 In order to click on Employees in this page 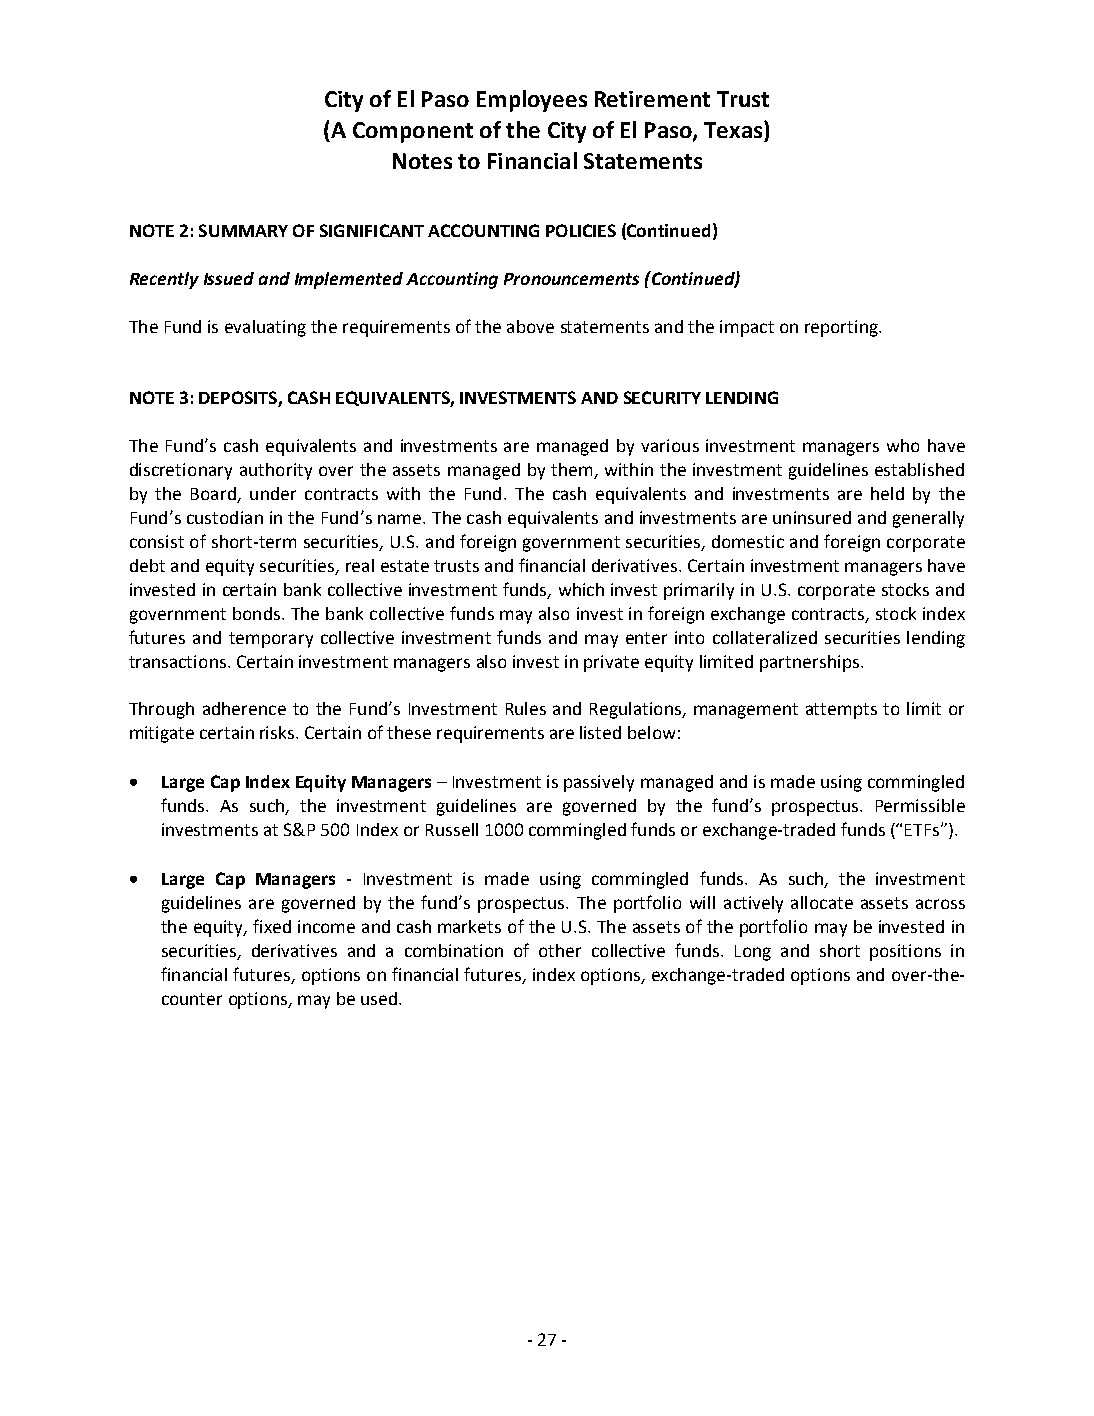, I will do `click(532, 101)`.
